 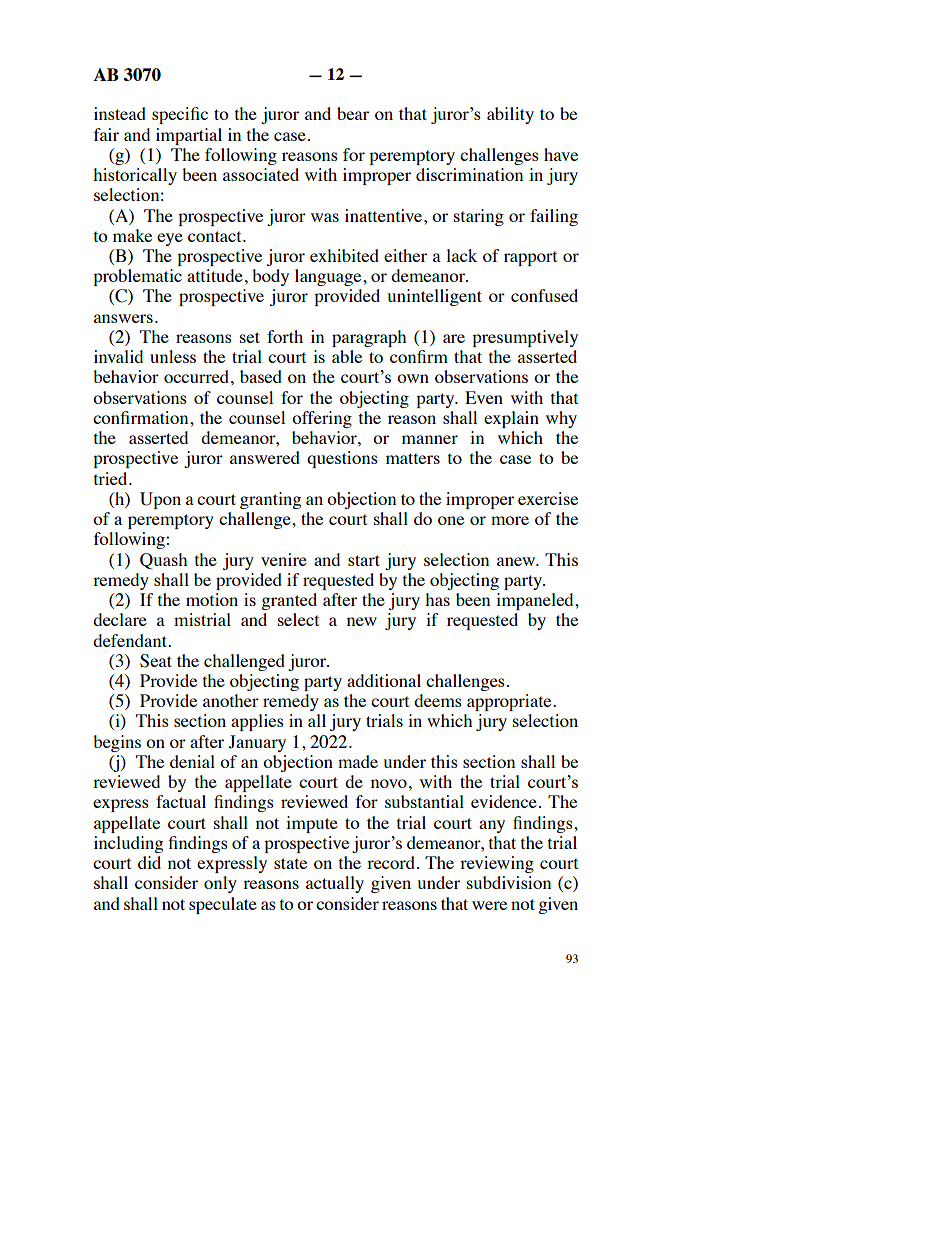 What do you see at coordinates (358, 761) in the screenshot?
I see `made` at bounding box center [358, 761].
